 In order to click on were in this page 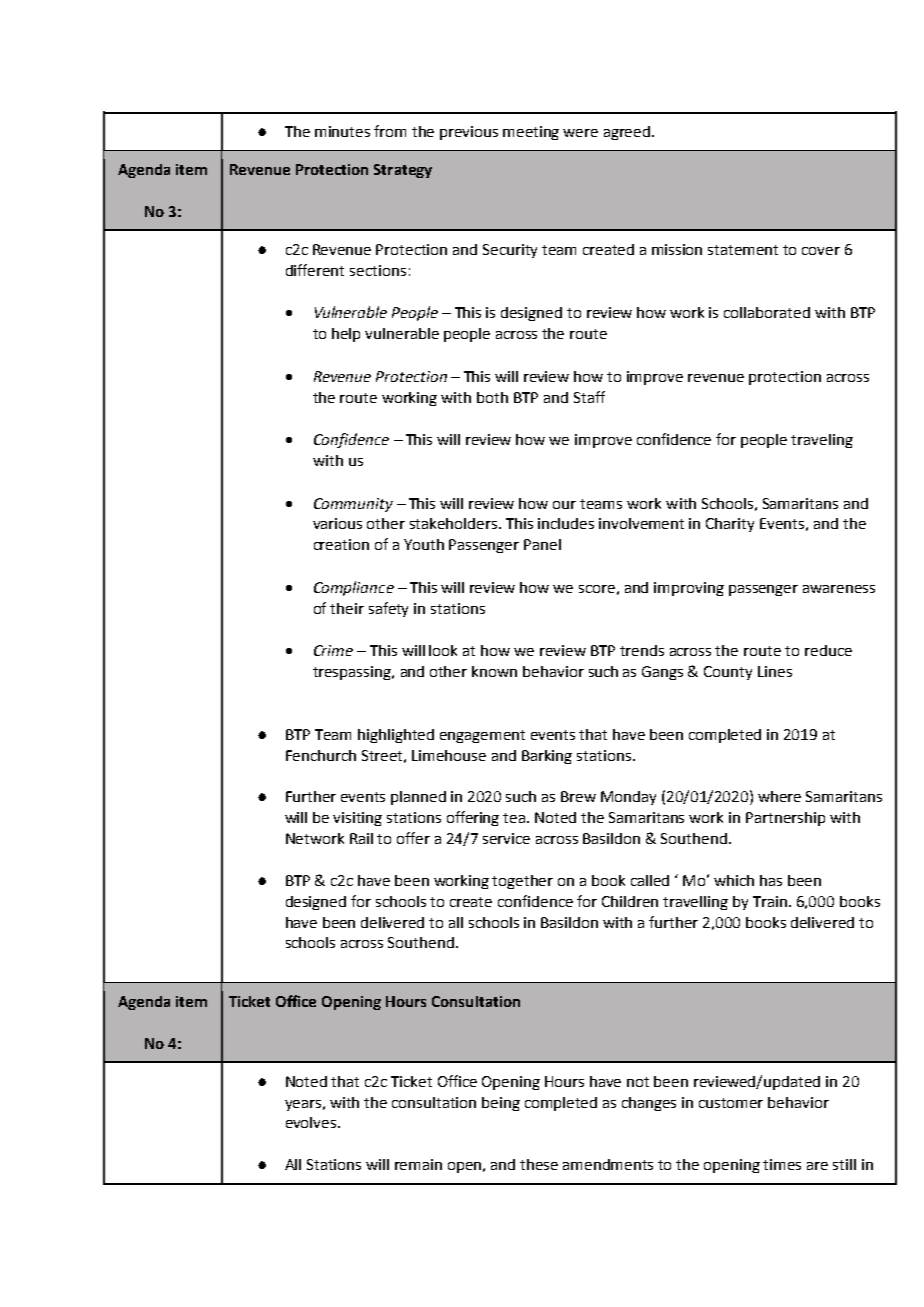, I will do `click(580, 133)`.
